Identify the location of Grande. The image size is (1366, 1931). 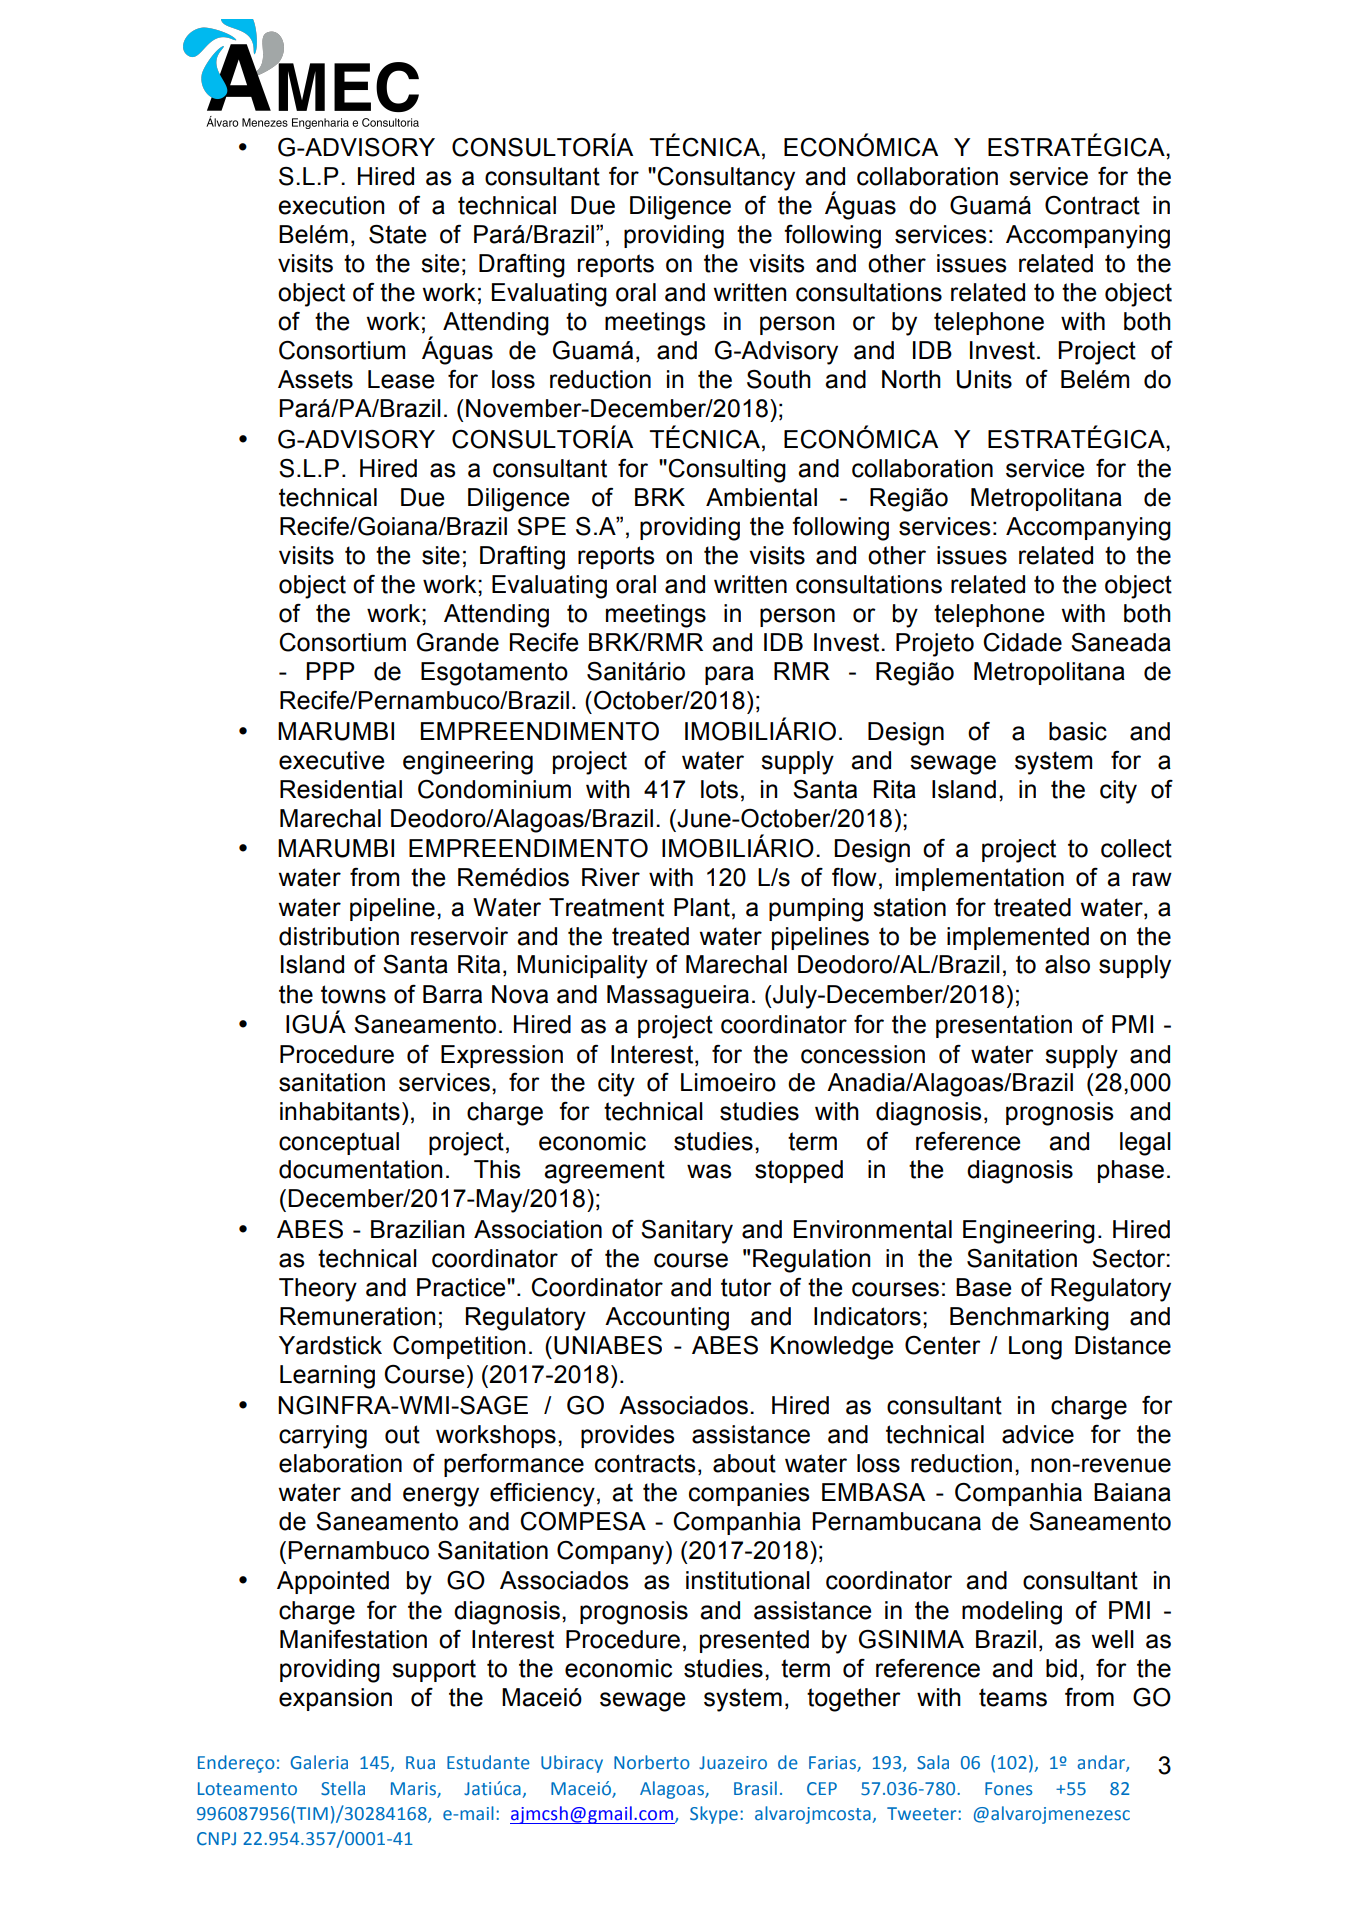
(458, 642).
